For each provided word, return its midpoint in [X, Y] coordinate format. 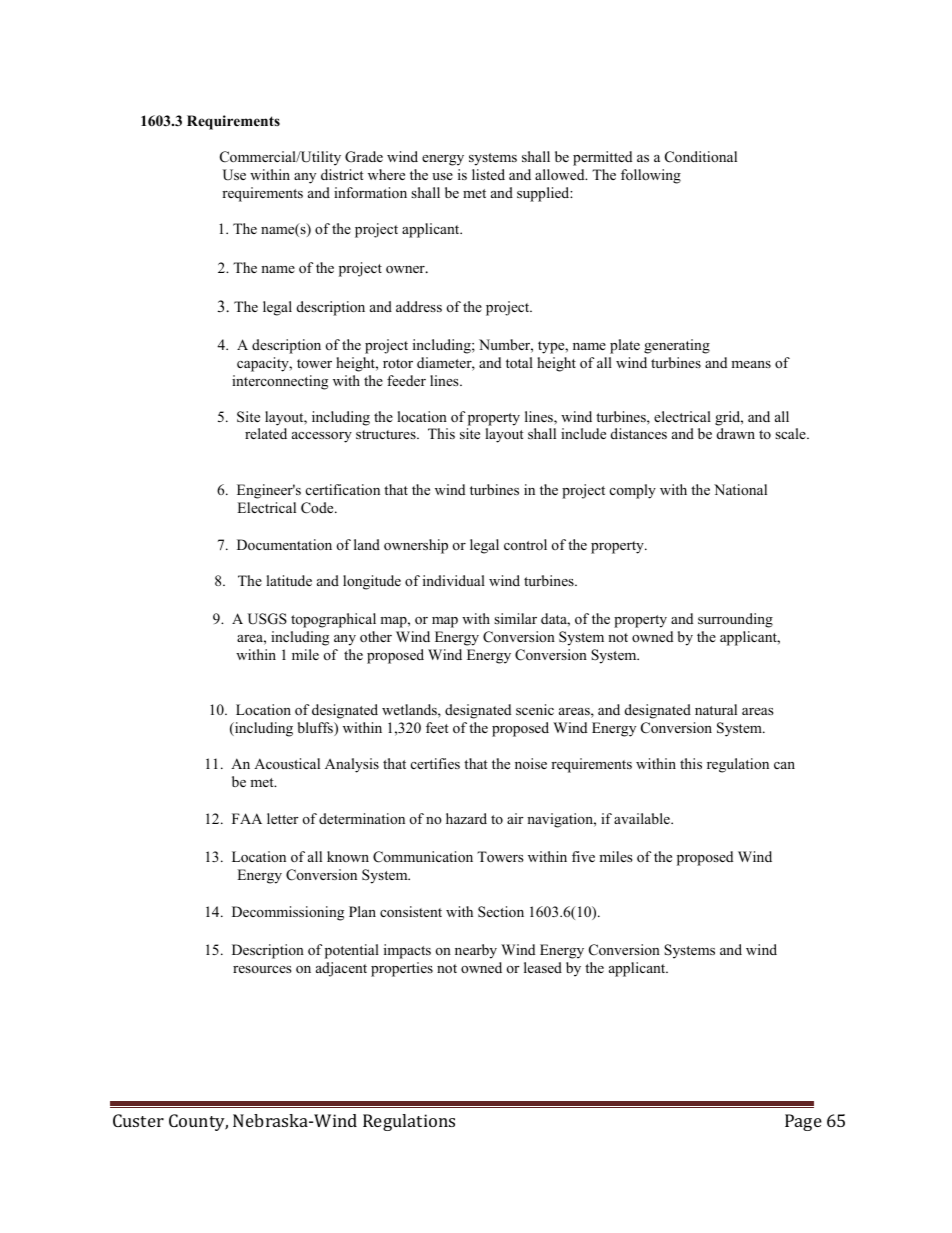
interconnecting [280, 382]
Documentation [284, 544]
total [519, 362]
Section [501, 912]
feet [437, 727]
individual [454, 580]
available [643, 818]
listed [488, 174]
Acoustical [287, 763]
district [342, 174]
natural [716, 709]
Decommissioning [288, 913]
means [751, 364]
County [198, 1122]
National [740, 489]
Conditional [701, 157]
